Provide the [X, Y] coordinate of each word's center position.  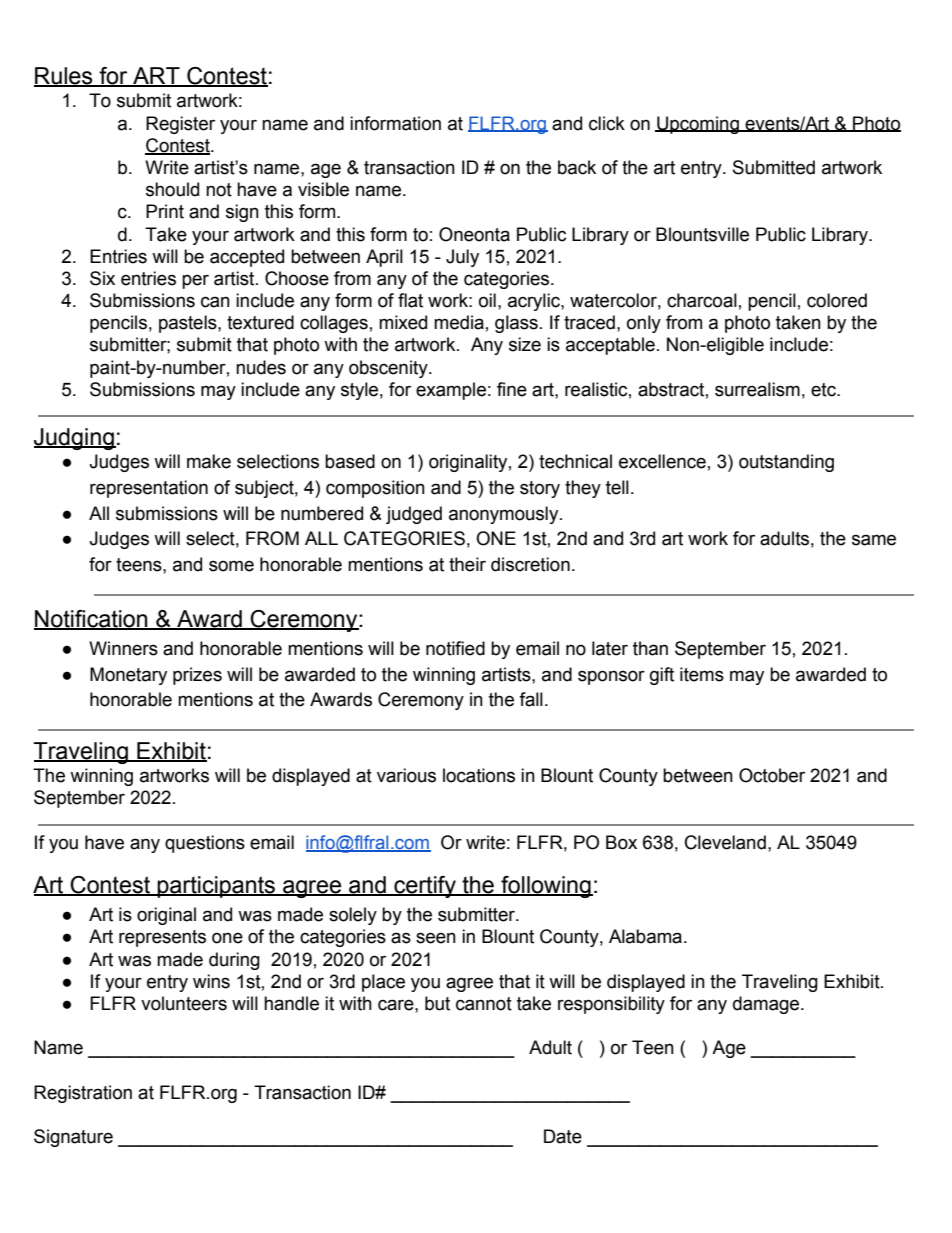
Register [180, 125]
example [451, 391]
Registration [83, 1094]
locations [479, 775]
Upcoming [698, 125]
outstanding [786, 463]
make [209, 461]
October [772, 775]
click [607, 123]
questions [205, 844]
